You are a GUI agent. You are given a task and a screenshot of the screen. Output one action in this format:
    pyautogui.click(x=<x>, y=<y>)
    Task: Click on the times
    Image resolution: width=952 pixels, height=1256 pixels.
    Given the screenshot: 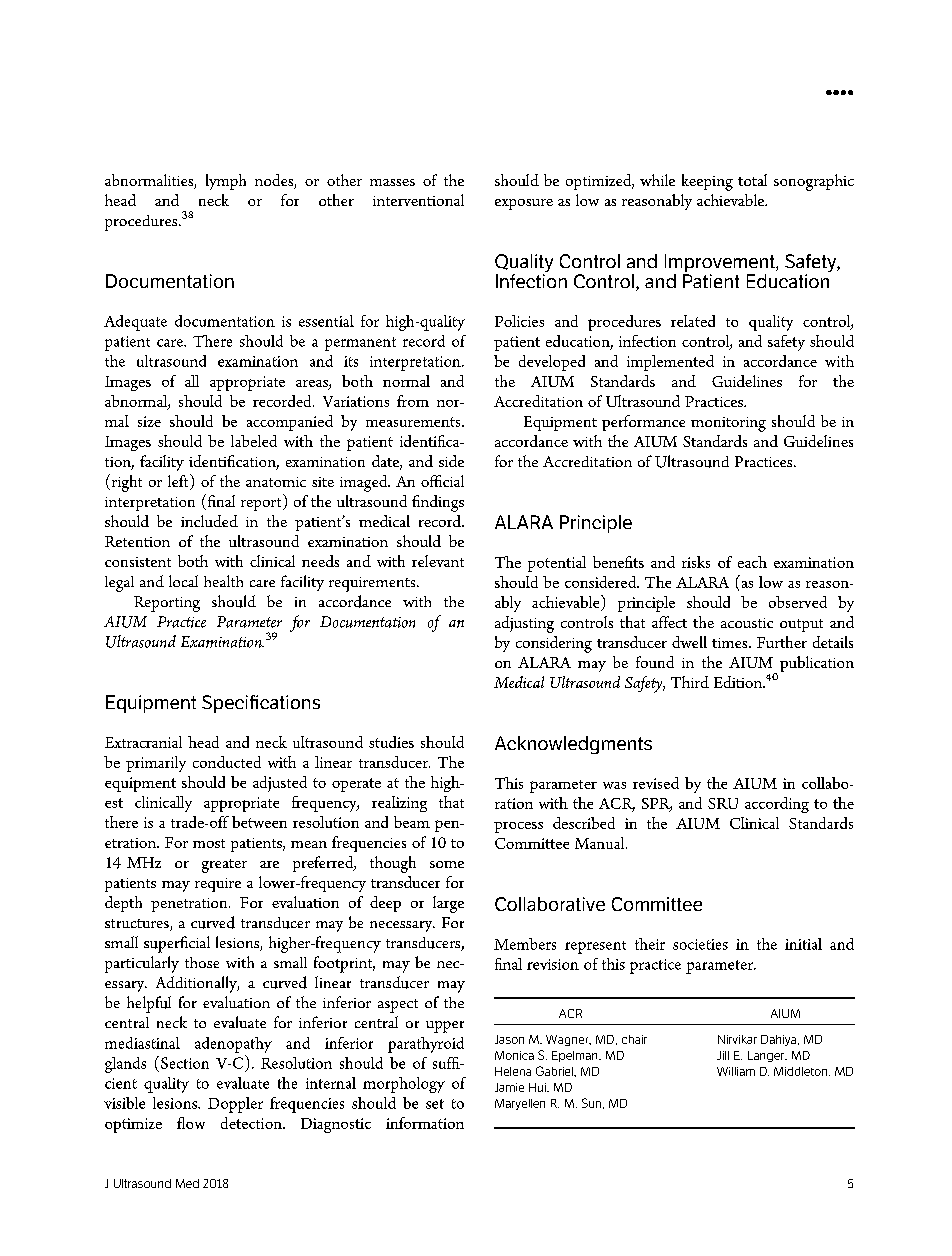 What is the action you would take?
    pyautogui.click(x=731, y=643)
